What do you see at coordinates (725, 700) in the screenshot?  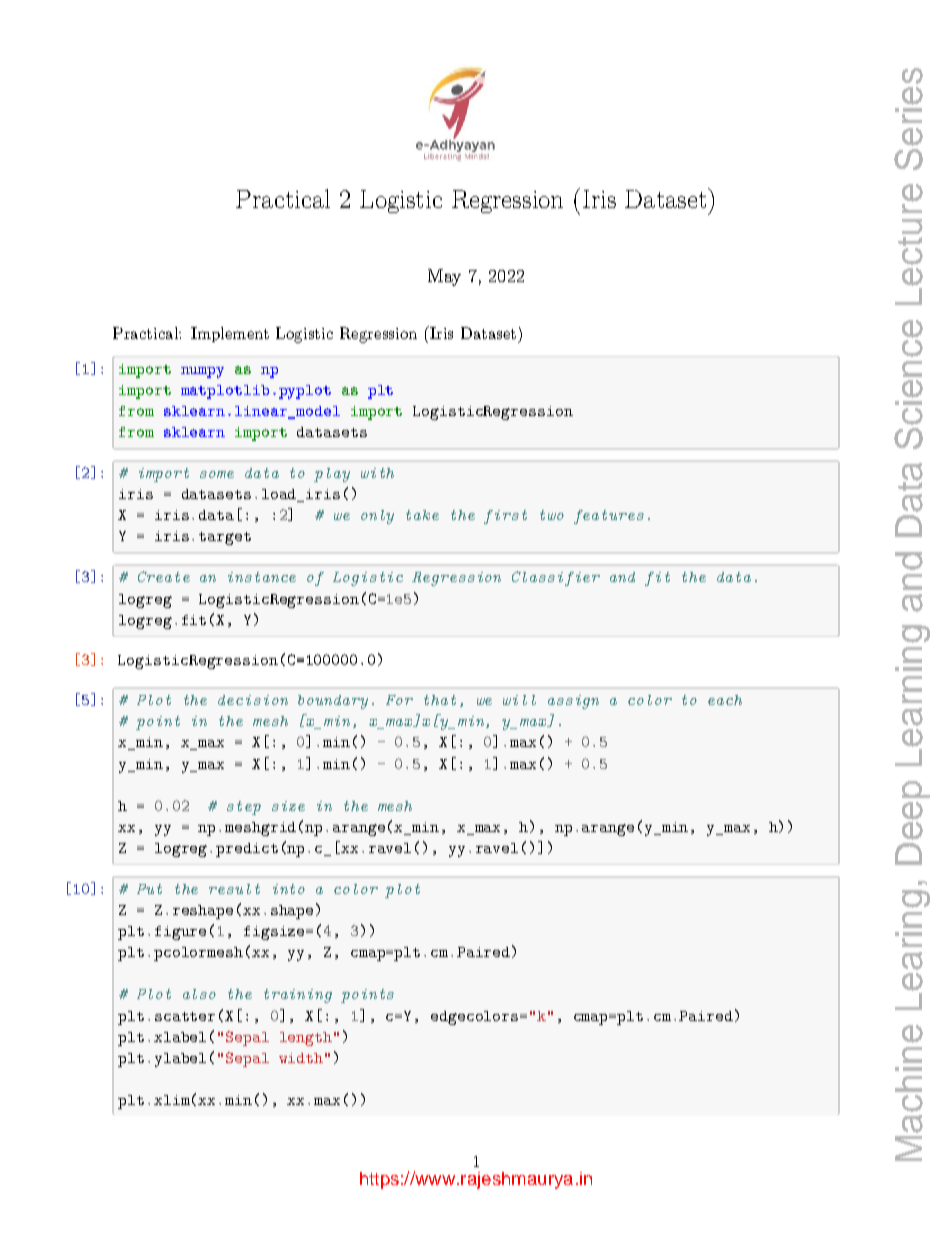 I see `each` at bounding box center [725, 700].
